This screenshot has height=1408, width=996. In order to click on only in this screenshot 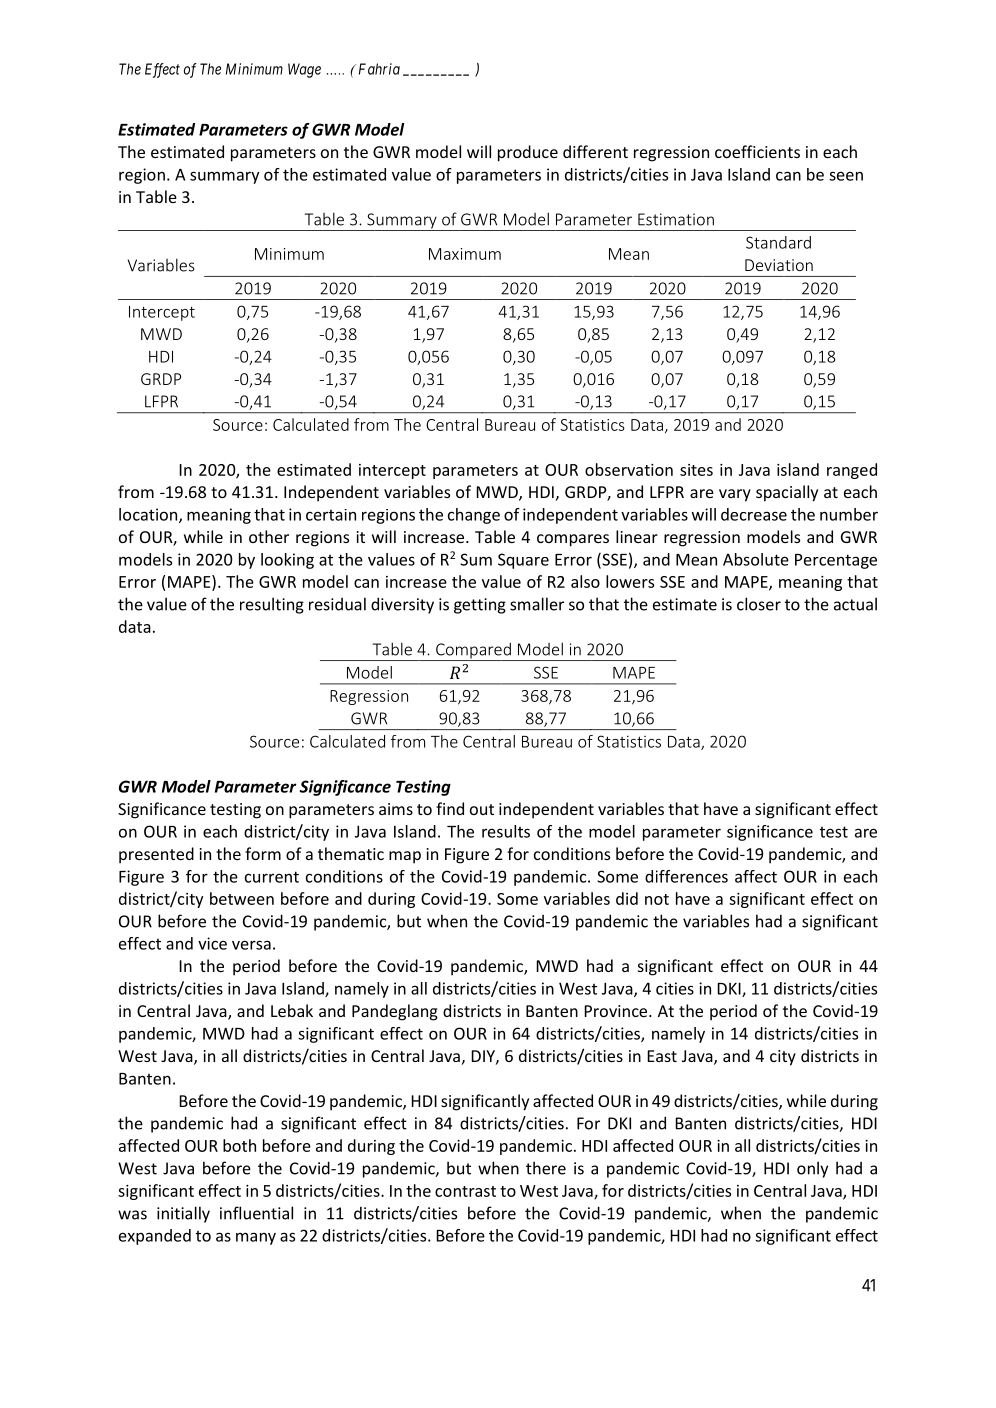, I will do `click(812, 1169)`.
